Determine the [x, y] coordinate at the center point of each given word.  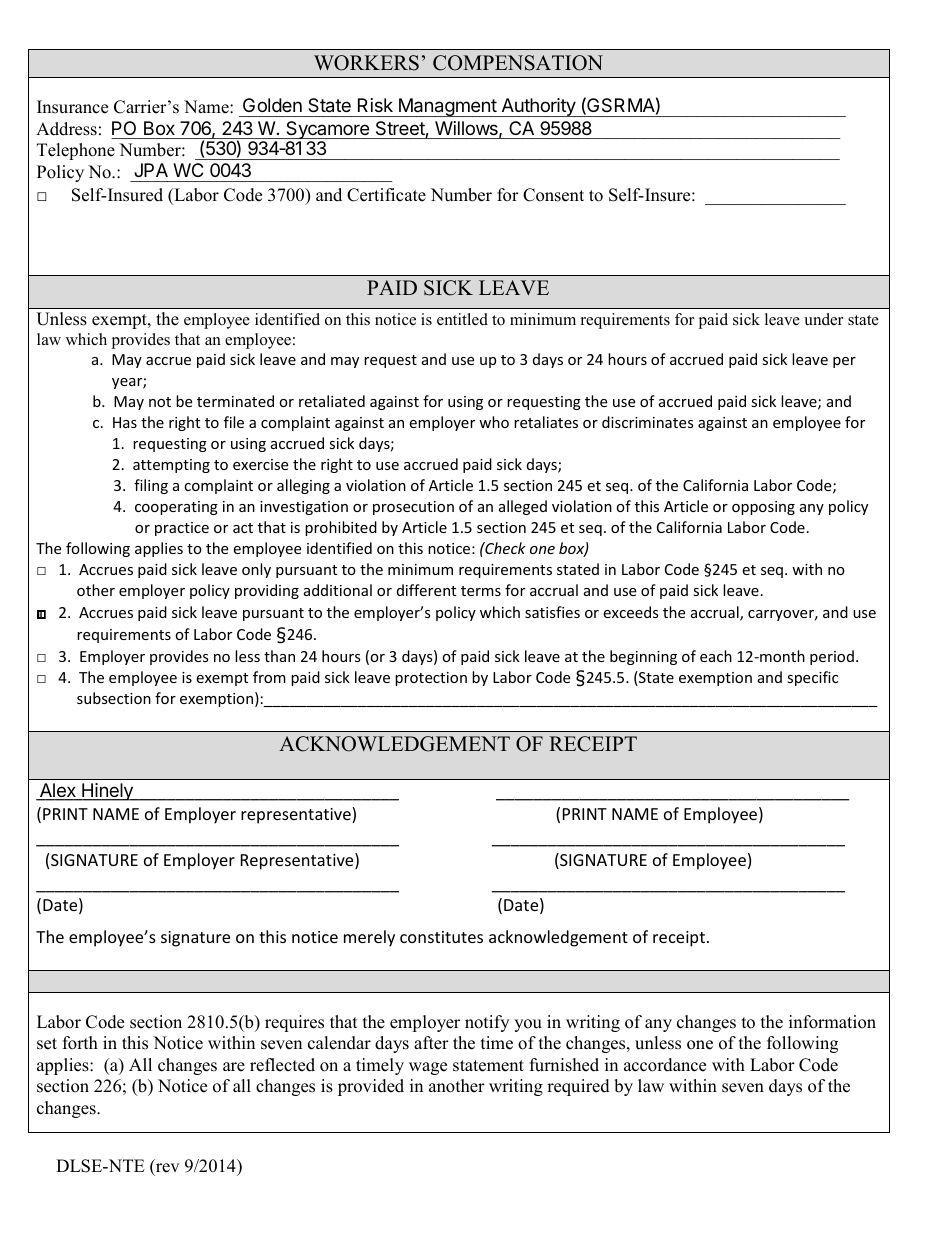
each [716, 656]
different [426, 590]
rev [167, 1168]
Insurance [72, 107]
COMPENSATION [518, 63]
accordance [665, 1065]
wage [428, 1068]
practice [182, 529]
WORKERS [366, 63]
